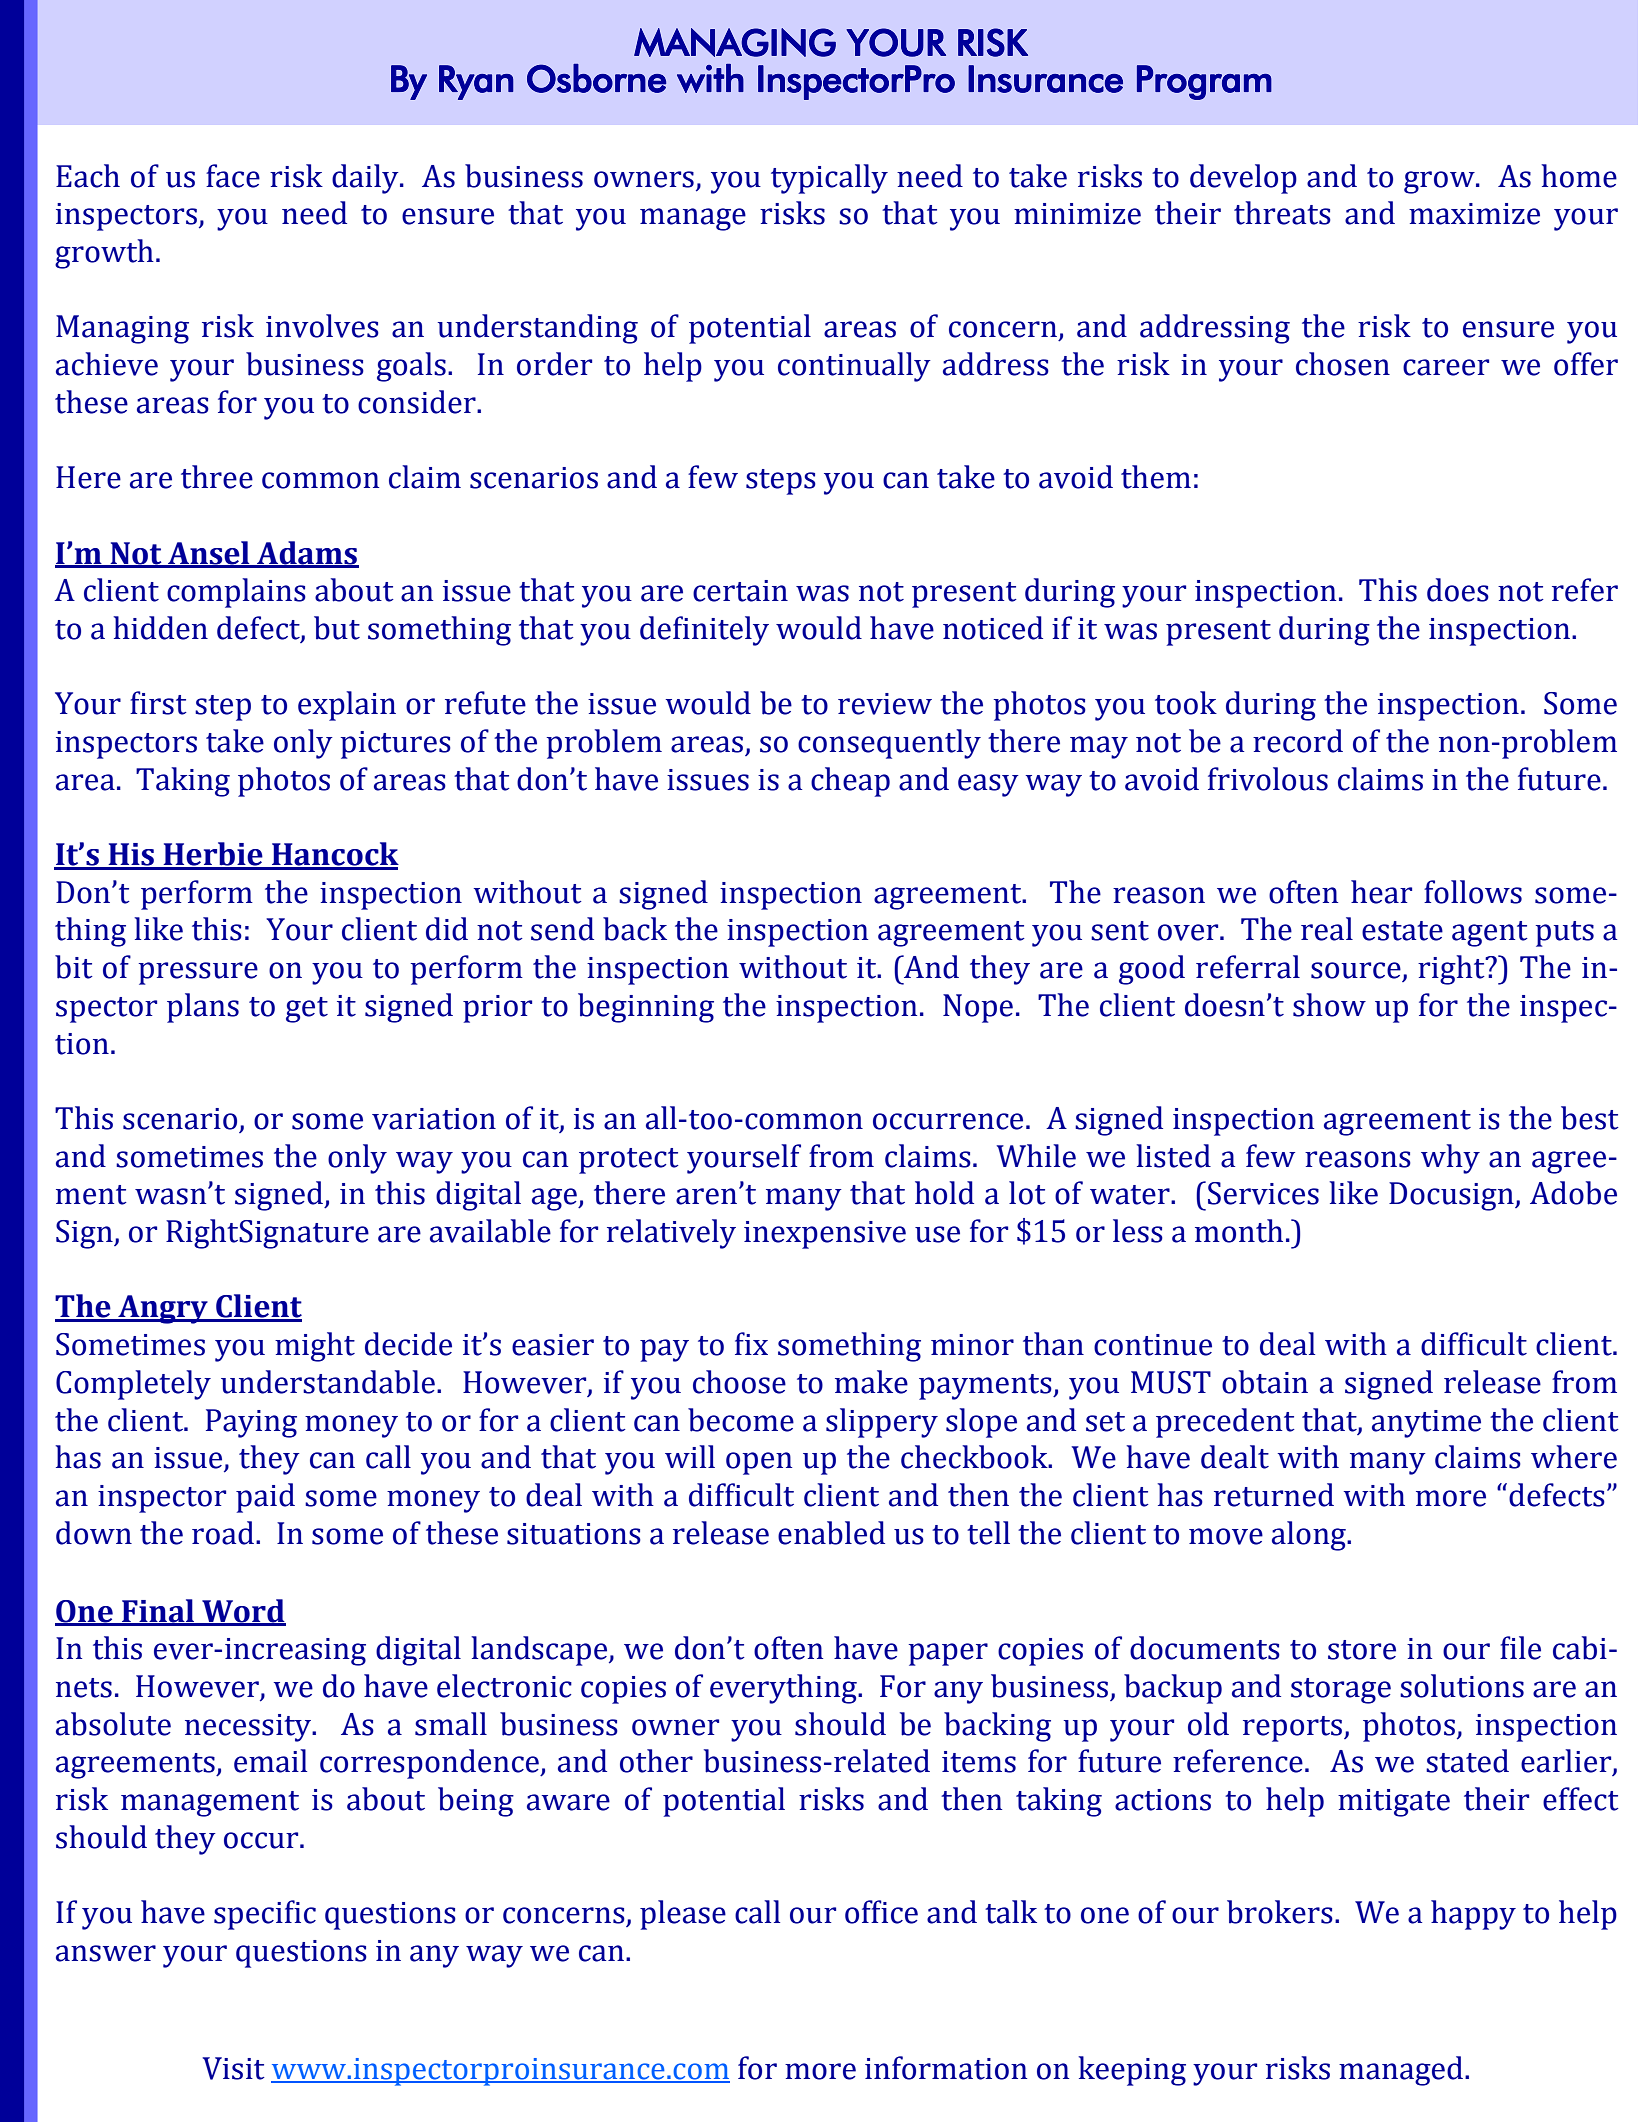  What do you see at coordinates (1473, 1915) in the image?
I see `happy` at bounding box center [1473, 1915].
